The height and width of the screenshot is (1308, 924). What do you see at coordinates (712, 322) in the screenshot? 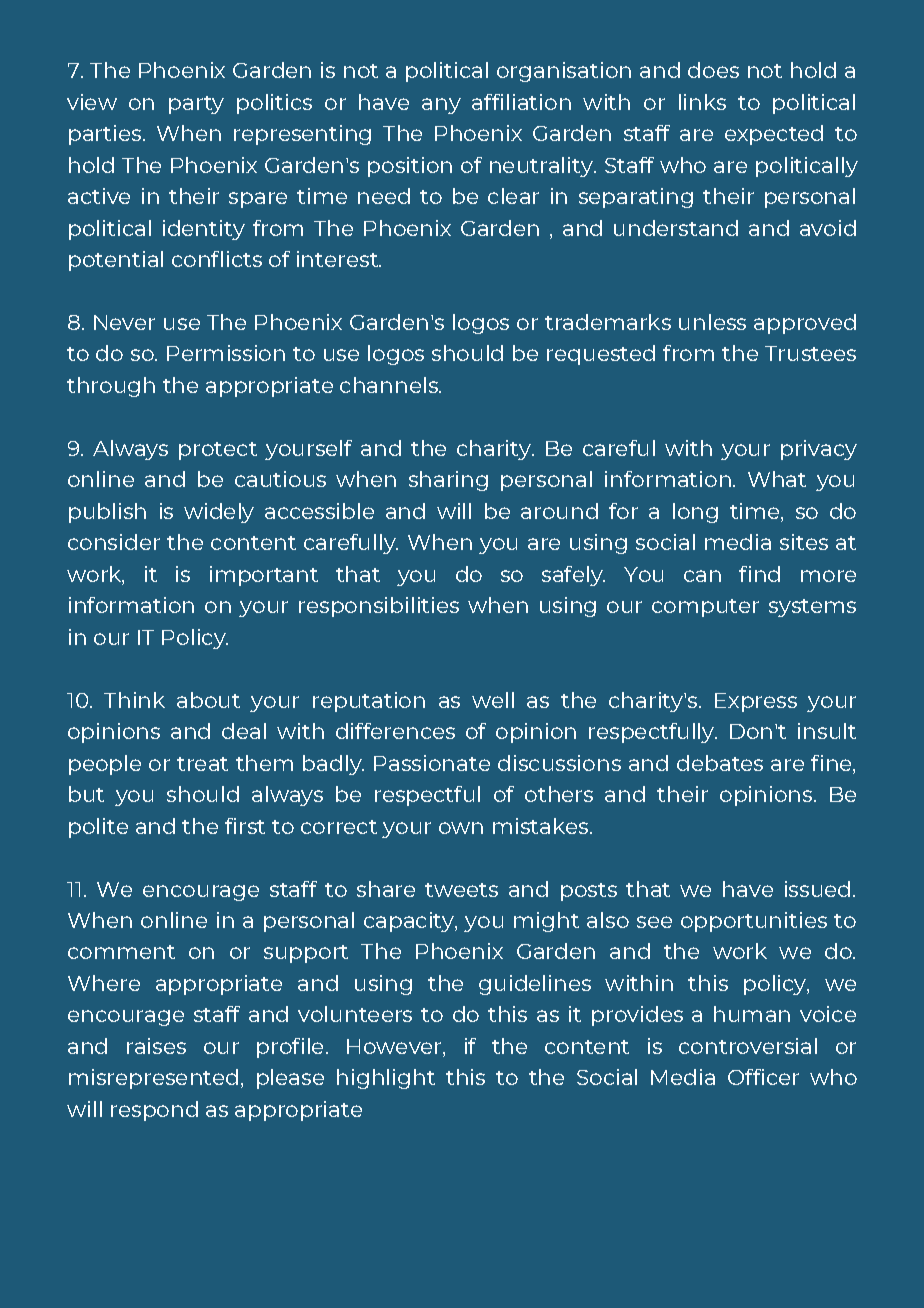
I see `unless` at bounding box center [712, 322].
